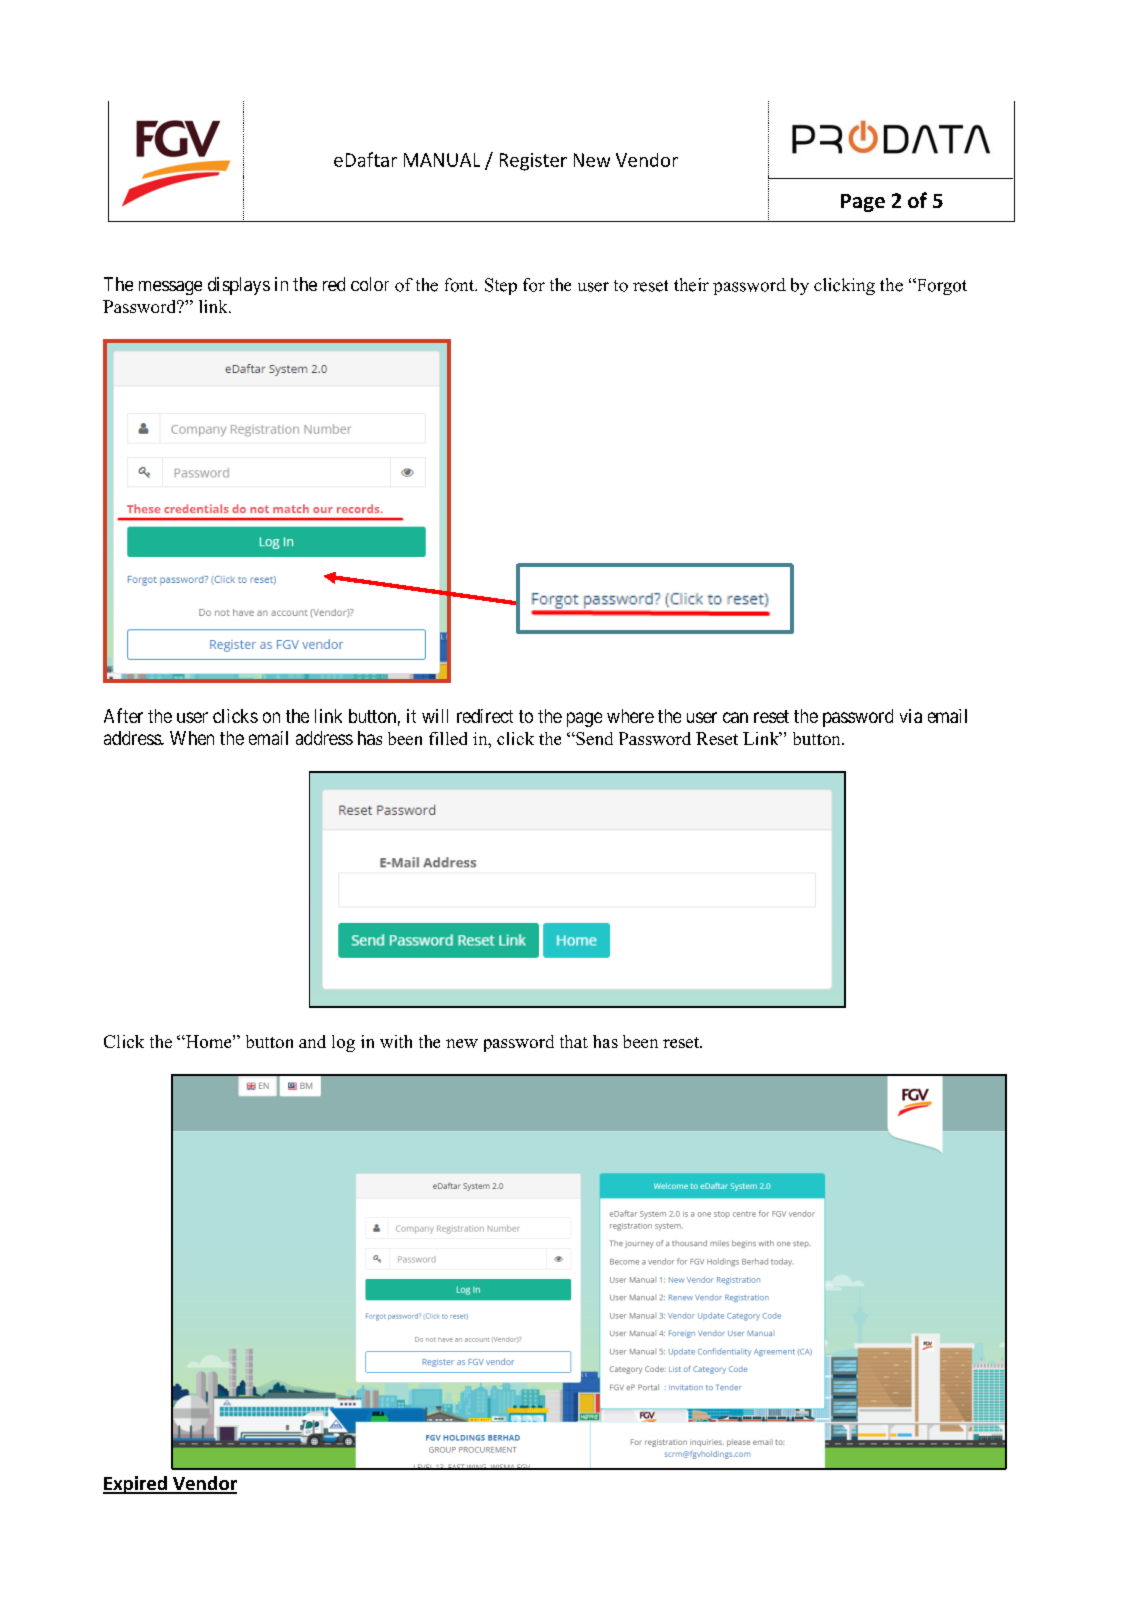 The image size is (1134, 1603). What do you see at coordinates (593, 738) in the screenshot?
I see `Send` at bounding box center [593, 738].
